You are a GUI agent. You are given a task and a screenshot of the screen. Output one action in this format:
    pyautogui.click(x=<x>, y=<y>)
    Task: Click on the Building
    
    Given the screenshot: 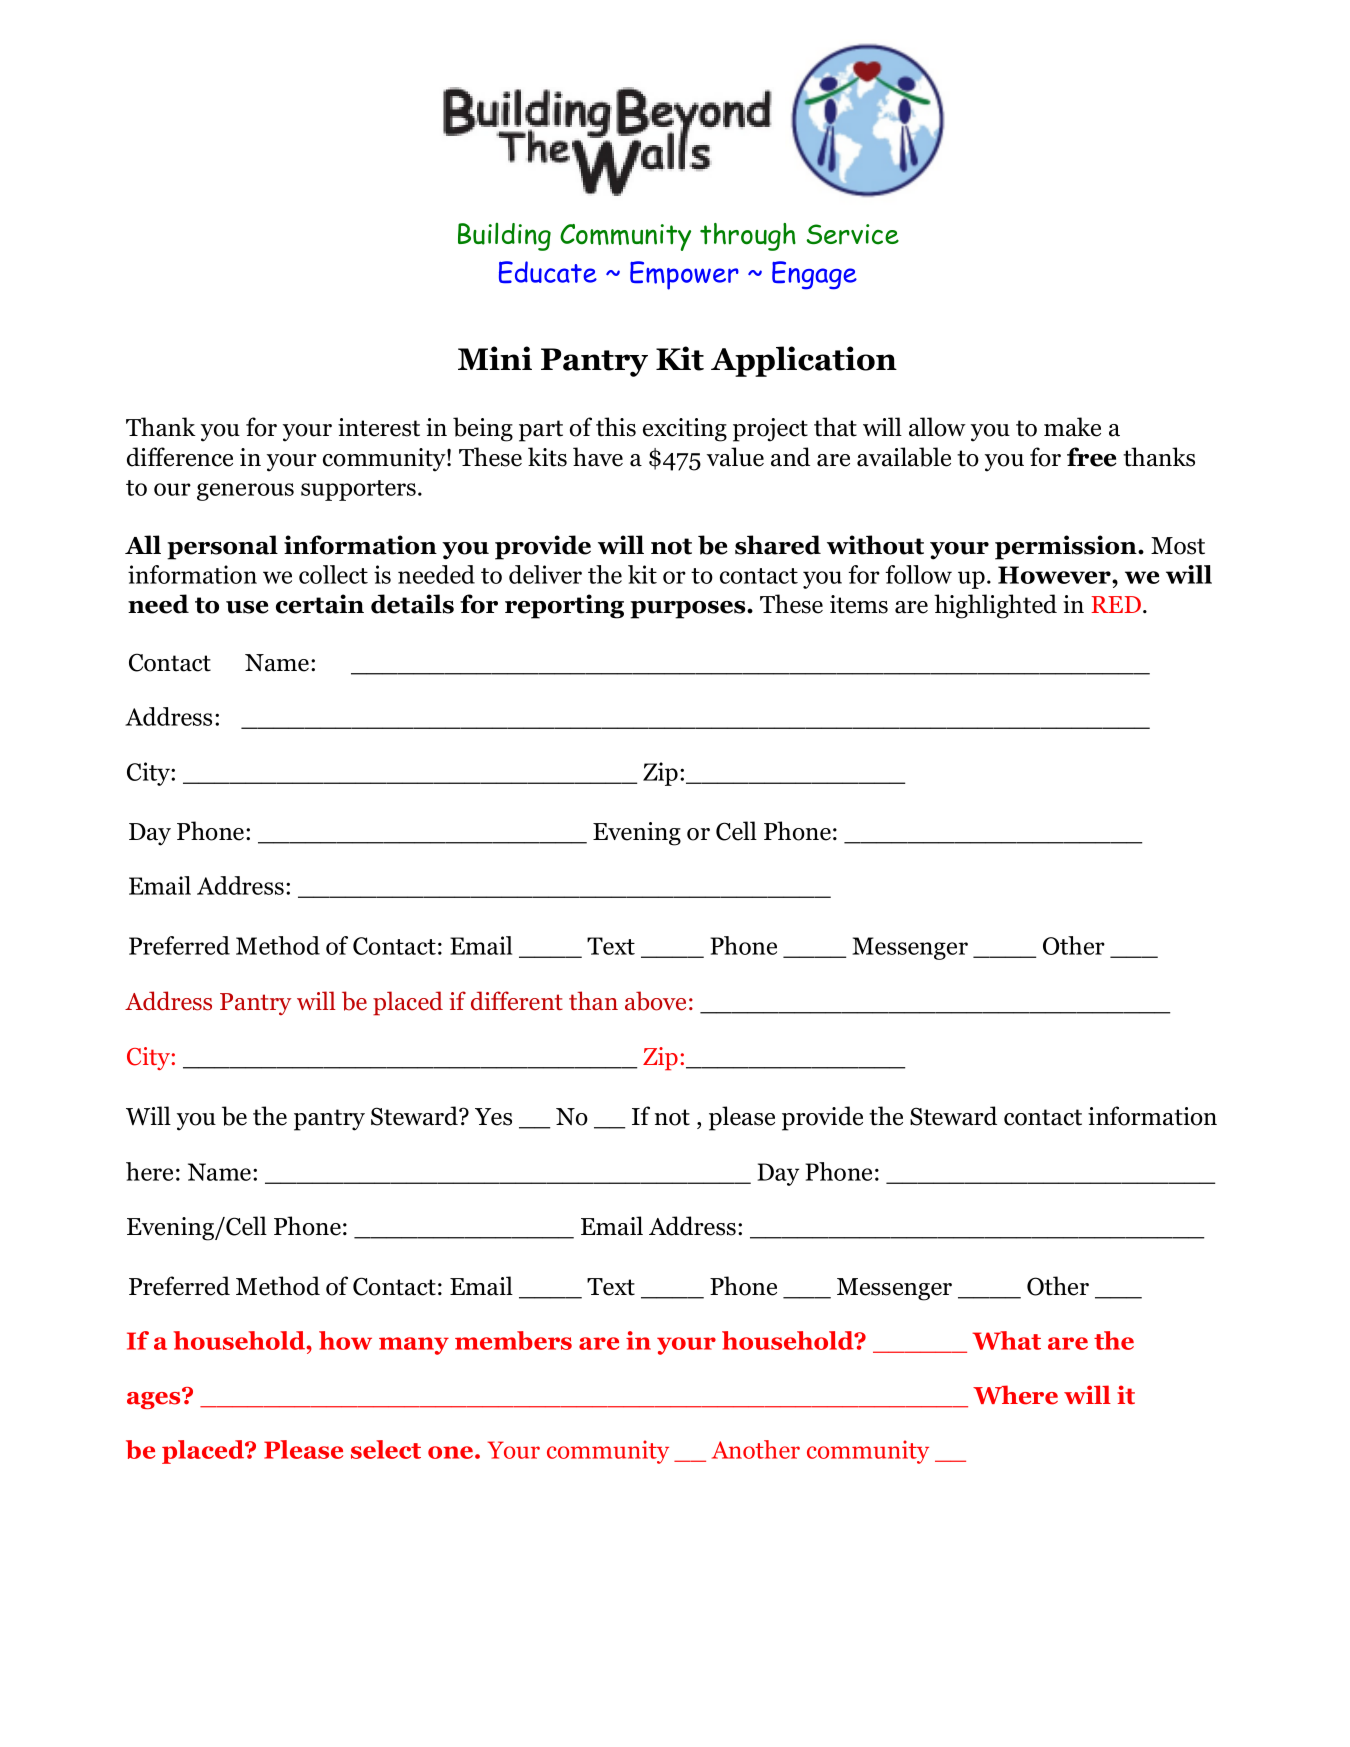 What is the action you would take?
    pyautogui.click(x=504, y=237)
